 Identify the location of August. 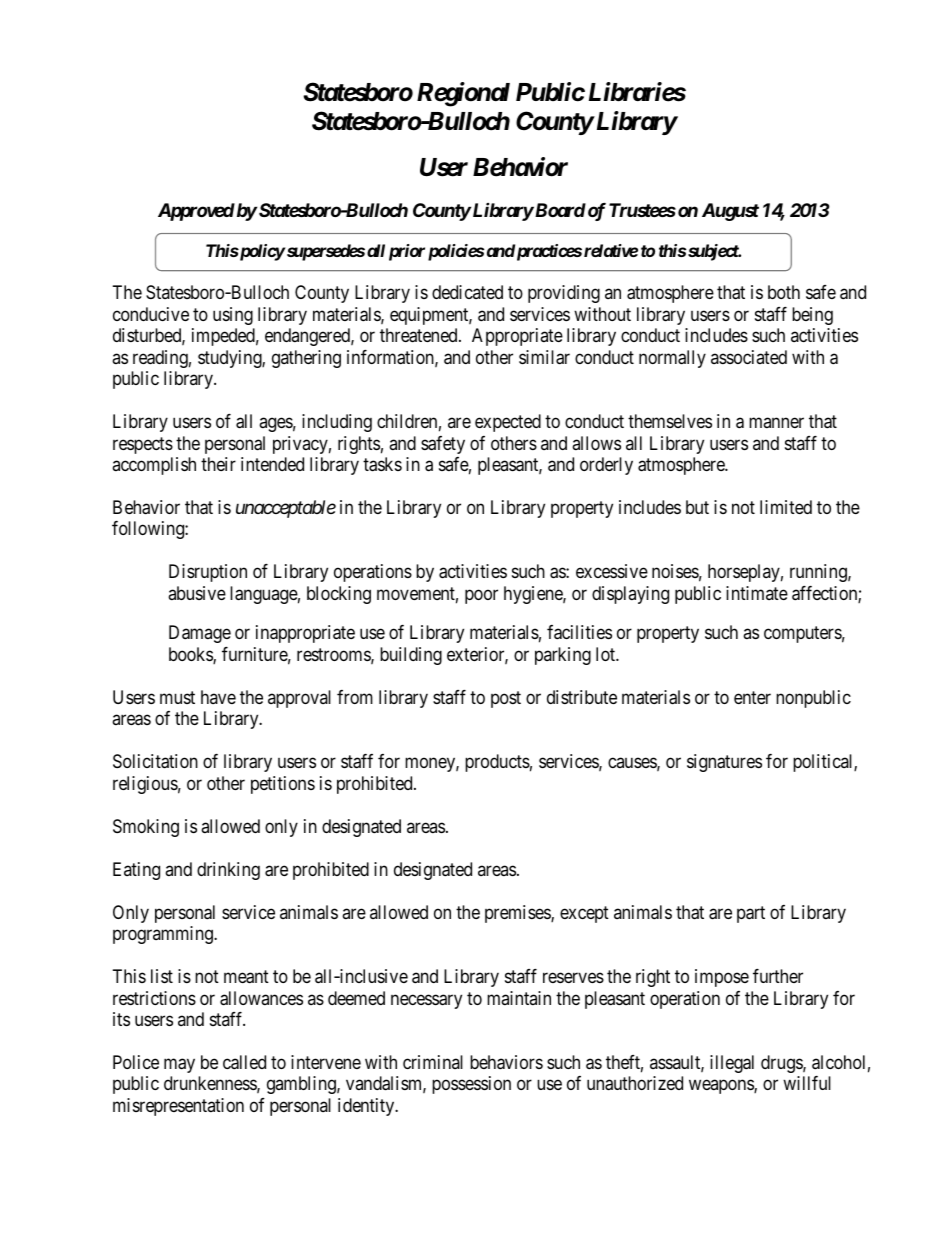
(730, 212).
